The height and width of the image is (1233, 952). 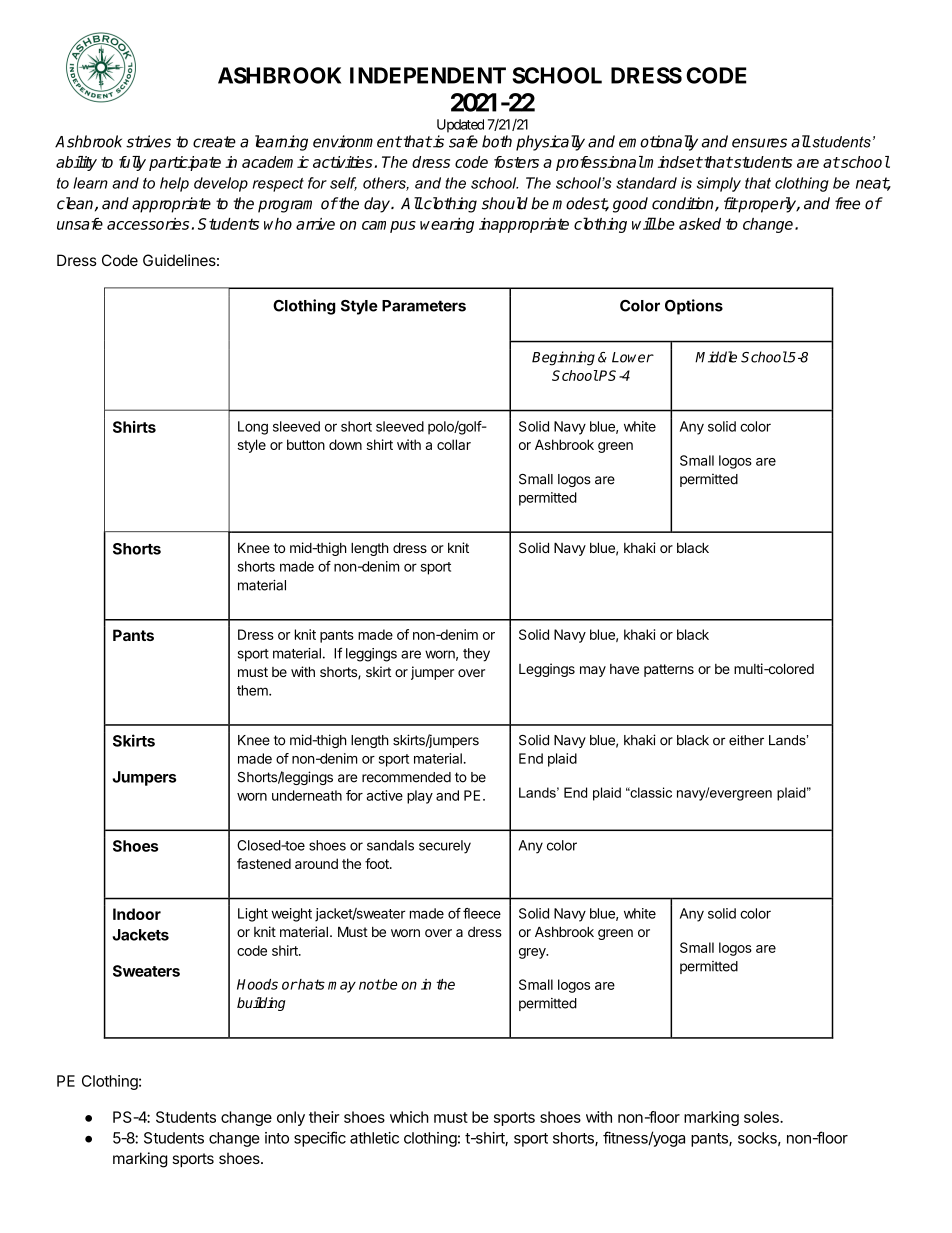 I want to click on which, so click(x=409, y=1117).
